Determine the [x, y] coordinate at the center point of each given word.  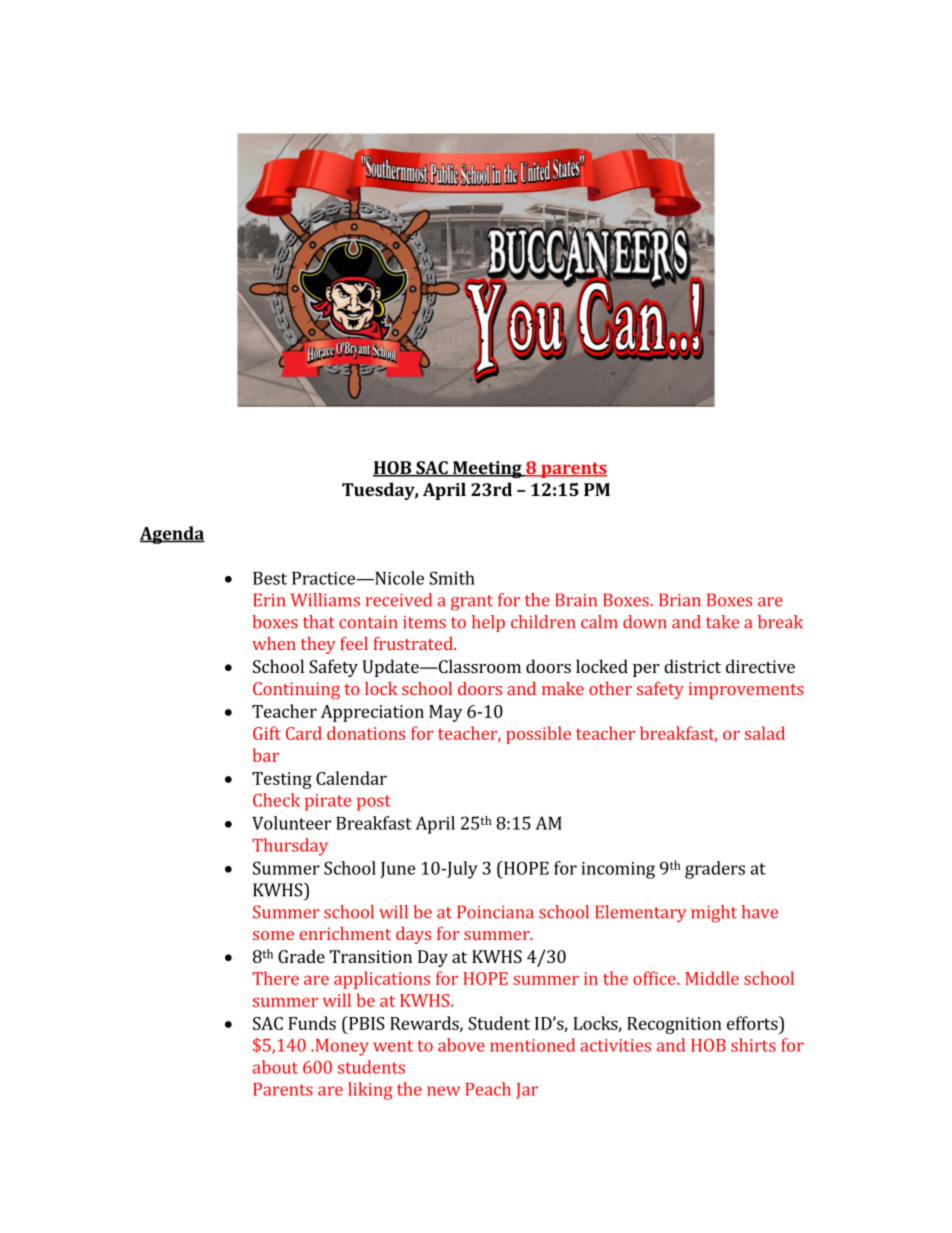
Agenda [172, 535]
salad [765, 733]
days [413, 935]
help [488, 623]
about [275, 1067]
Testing [282, 780]
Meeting [487, 469]
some [273, 935]
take [722, 622]
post [374, 803]
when [274, 643]
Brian [680, 600]
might [714, 914]
